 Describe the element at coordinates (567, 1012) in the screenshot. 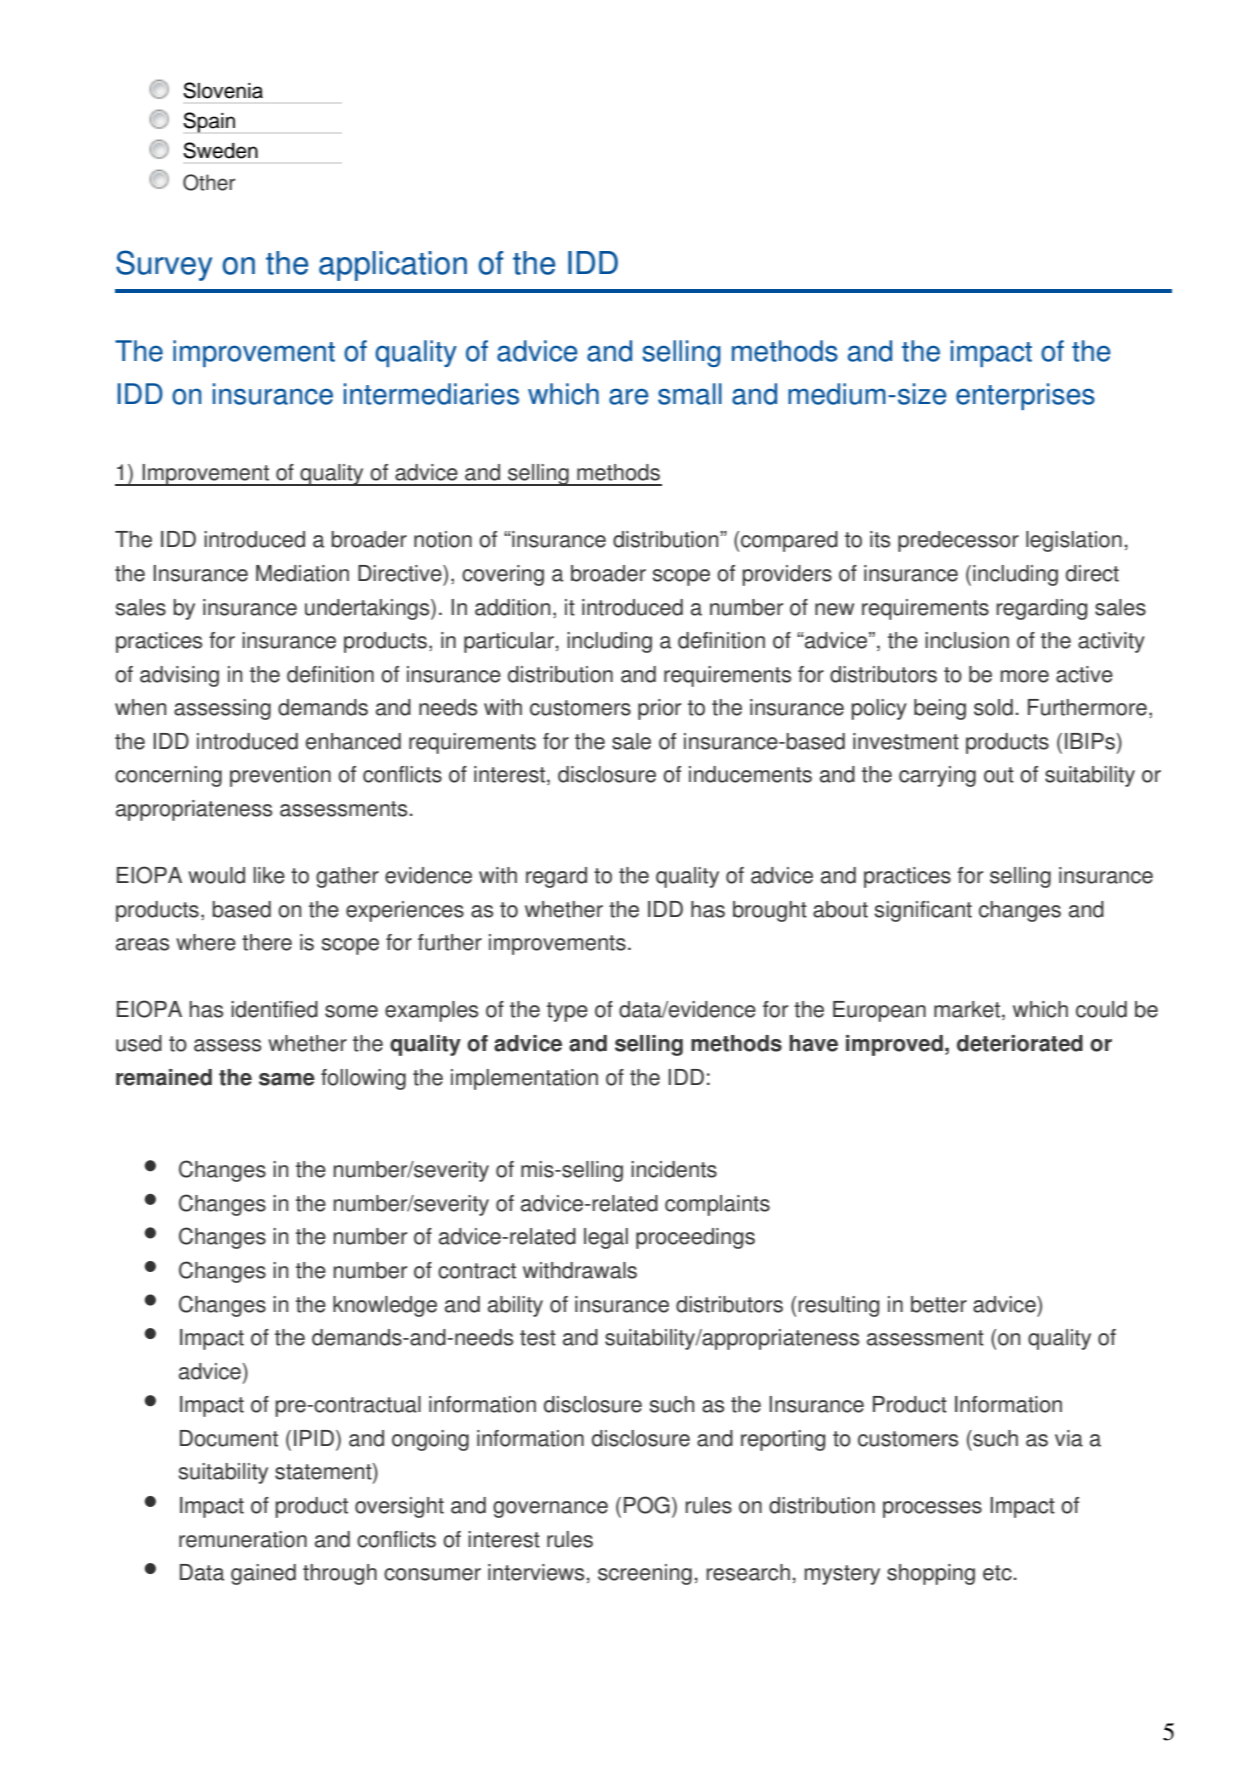

I see `type` at that location.
